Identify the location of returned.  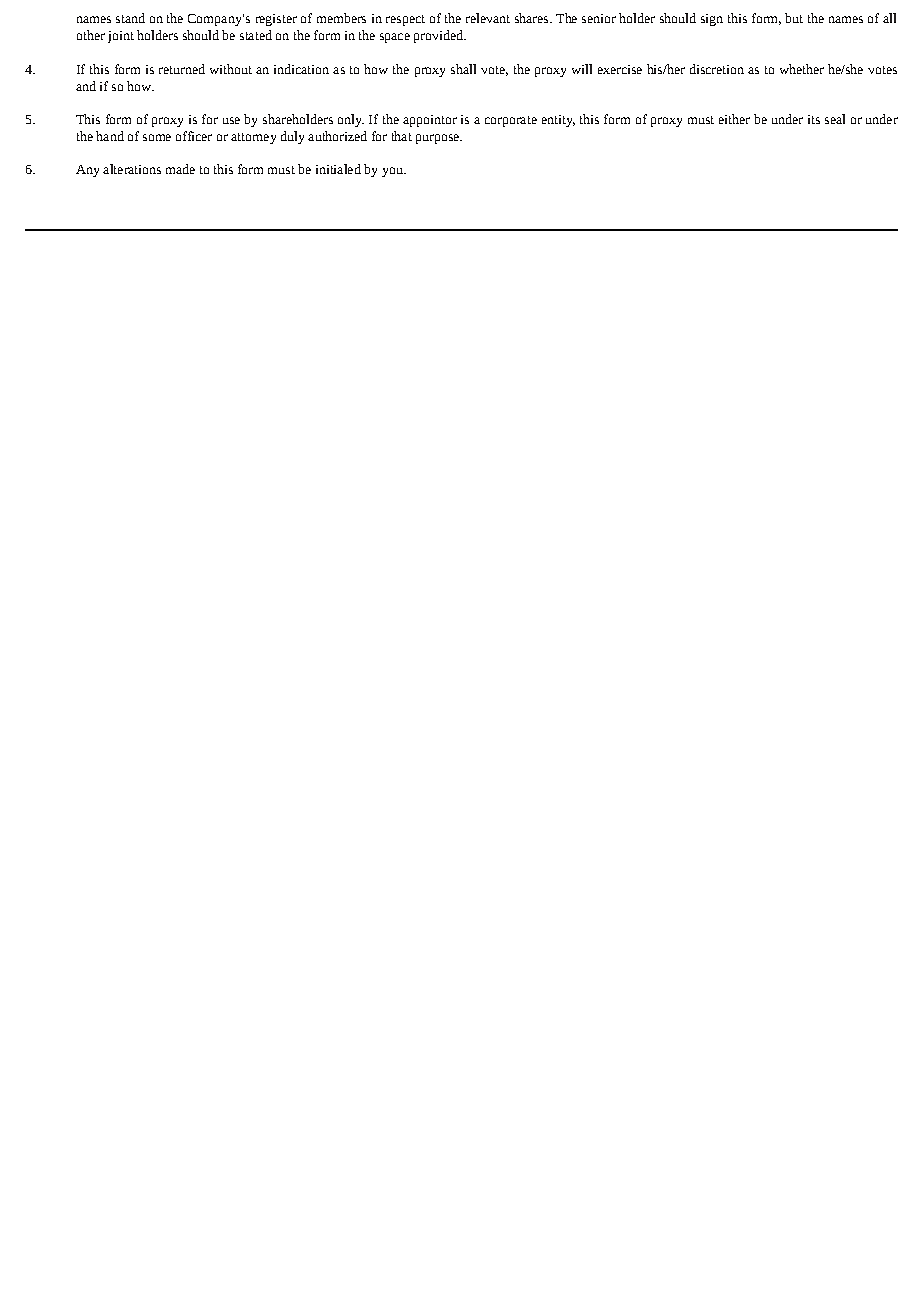
(182, 69).
